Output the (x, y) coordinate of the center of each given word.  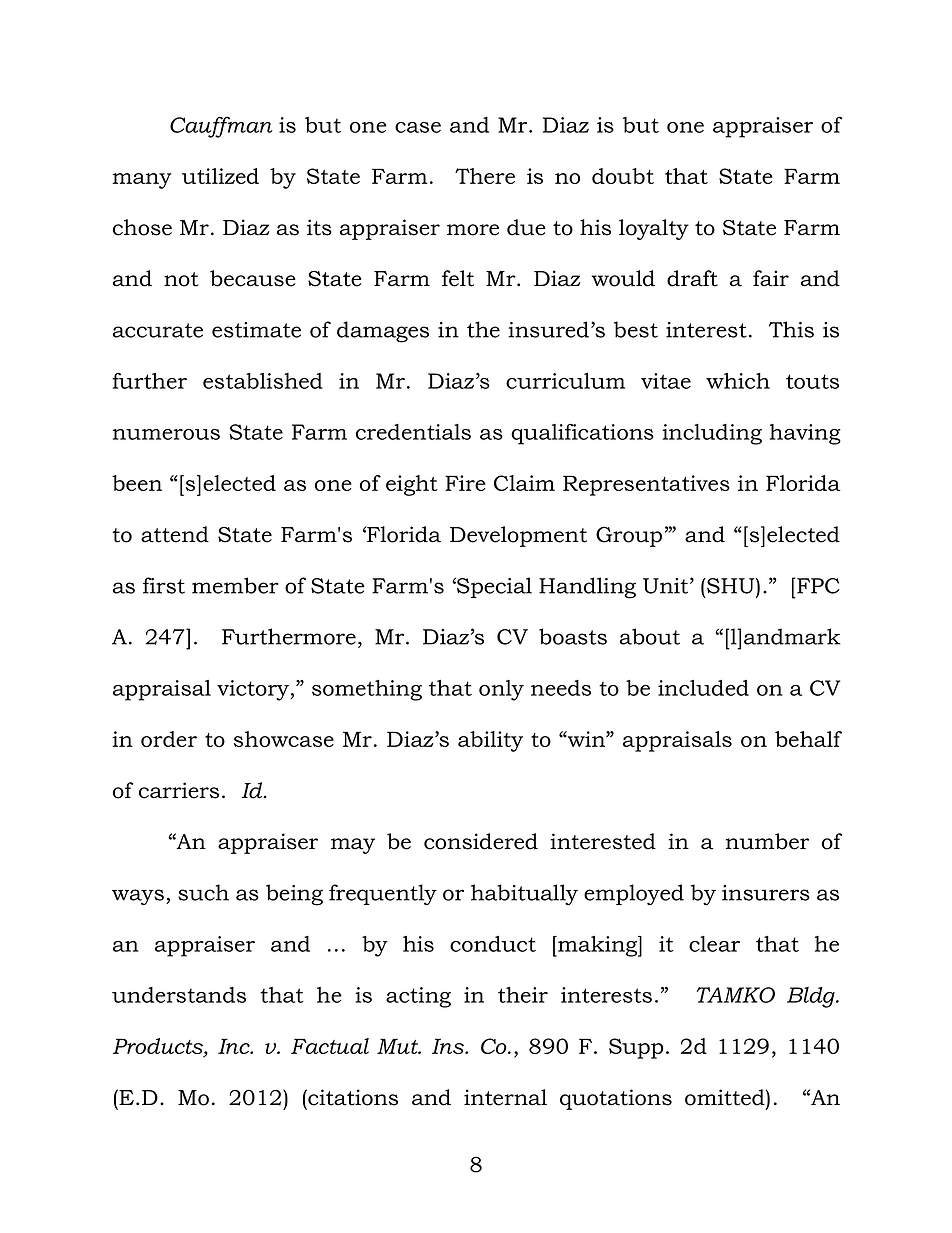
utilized (220, 176)
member (235, 585)
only (501, 690)
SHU (731, 586)
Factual (330, 1046)
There (485, 176)
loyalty (654, 229)
